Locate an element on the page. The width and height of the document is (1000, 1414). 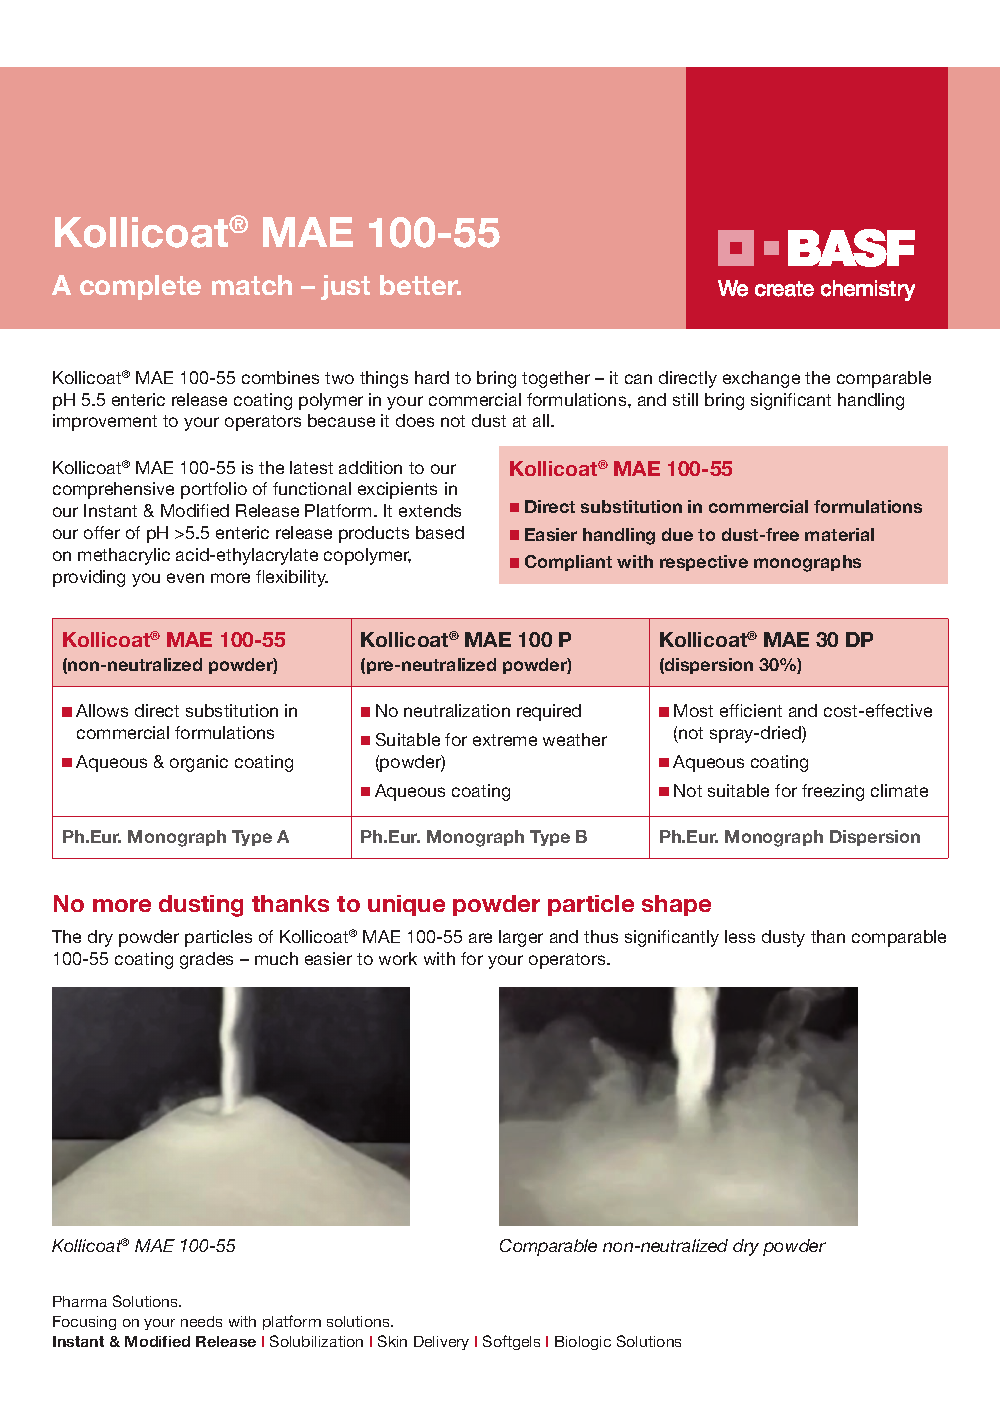
efficient is located at coordinates (751, 710).
